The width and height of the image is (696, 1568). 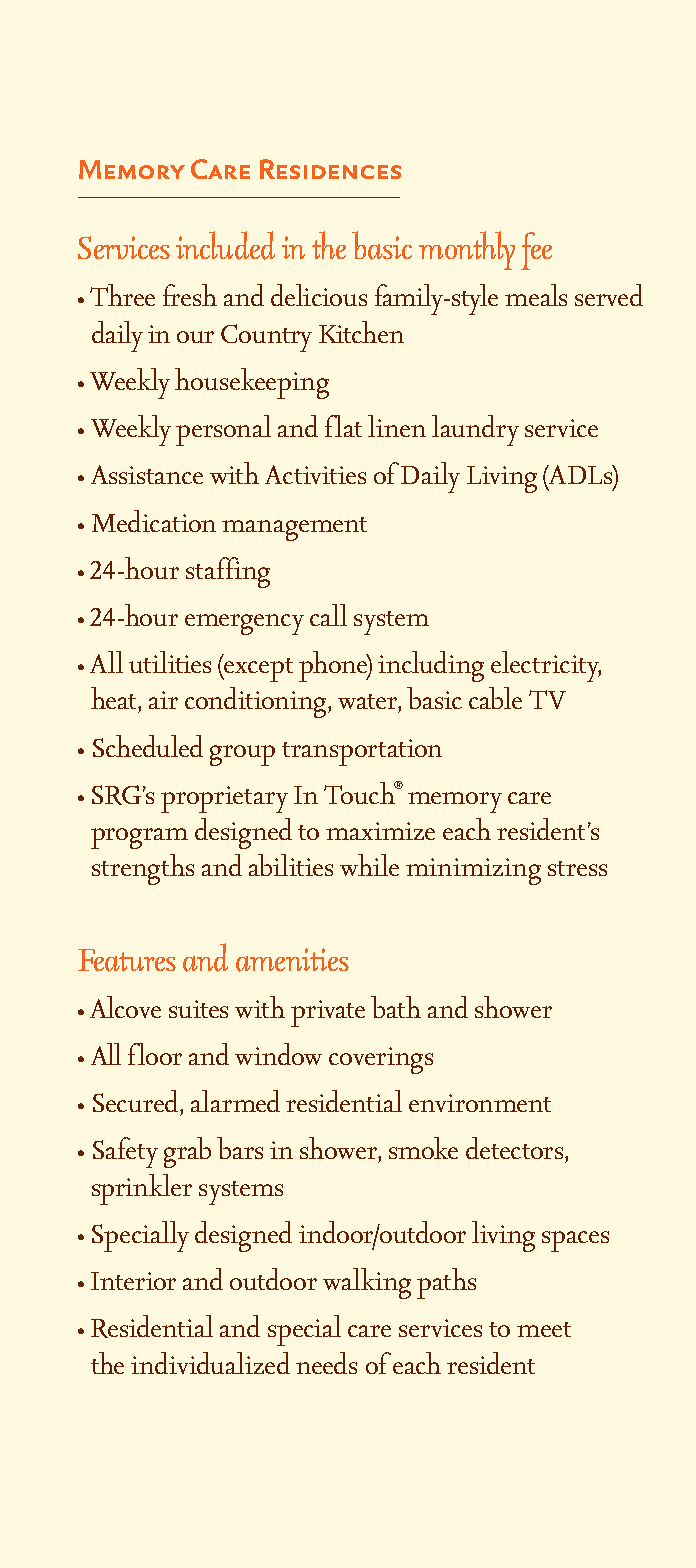 What do you see at coordinates (577, 868) in the image?
I see `stress` at bounding box center [577, 868].
